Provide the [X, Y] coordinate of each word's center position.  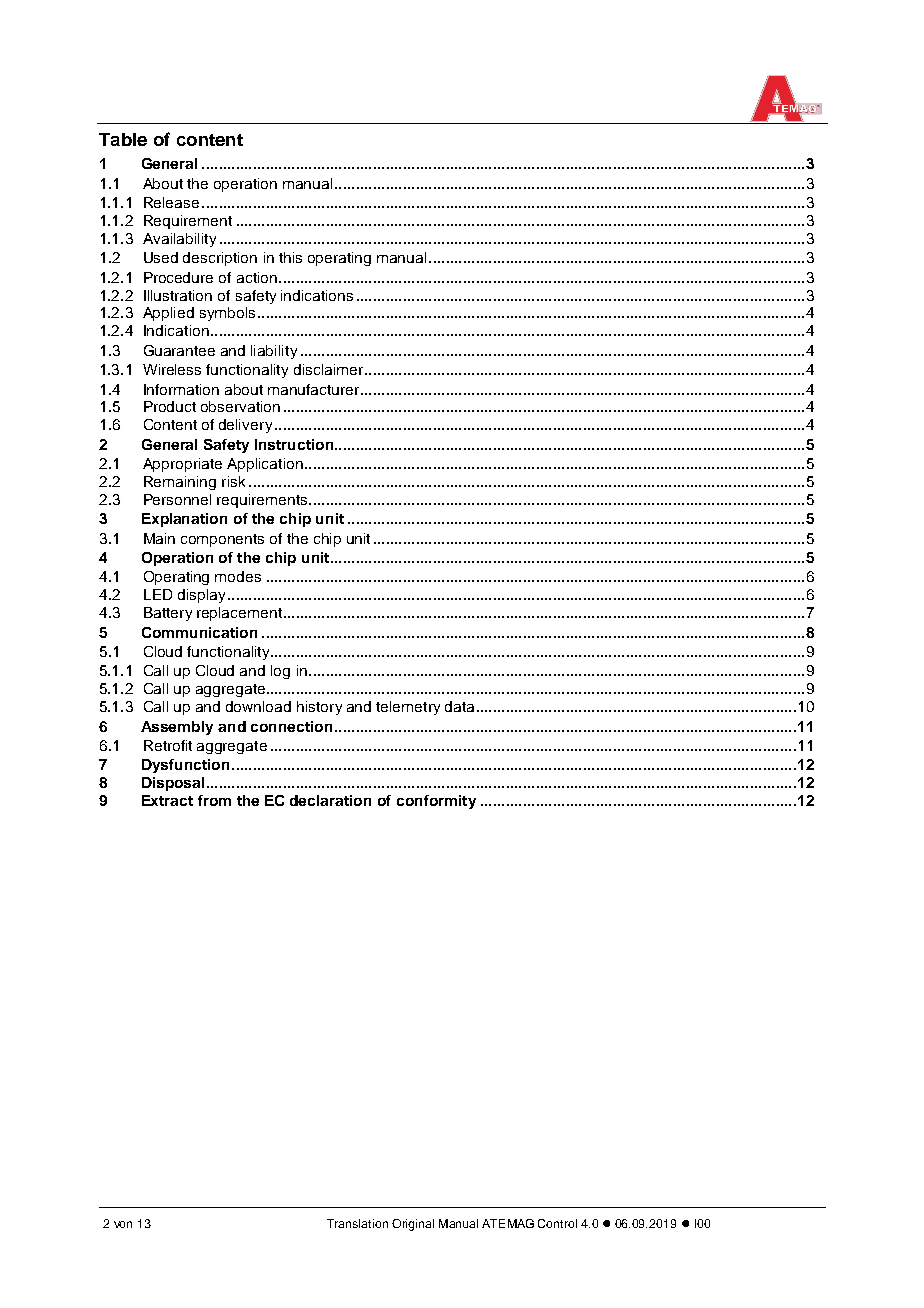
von [123, 1224]
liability [274, 352]
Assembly [177, 728]
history [319, 708]
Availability [179, 240]
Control [557, 1223]
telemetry [408, 708]
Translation [357, 1223]
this [290, 257]
